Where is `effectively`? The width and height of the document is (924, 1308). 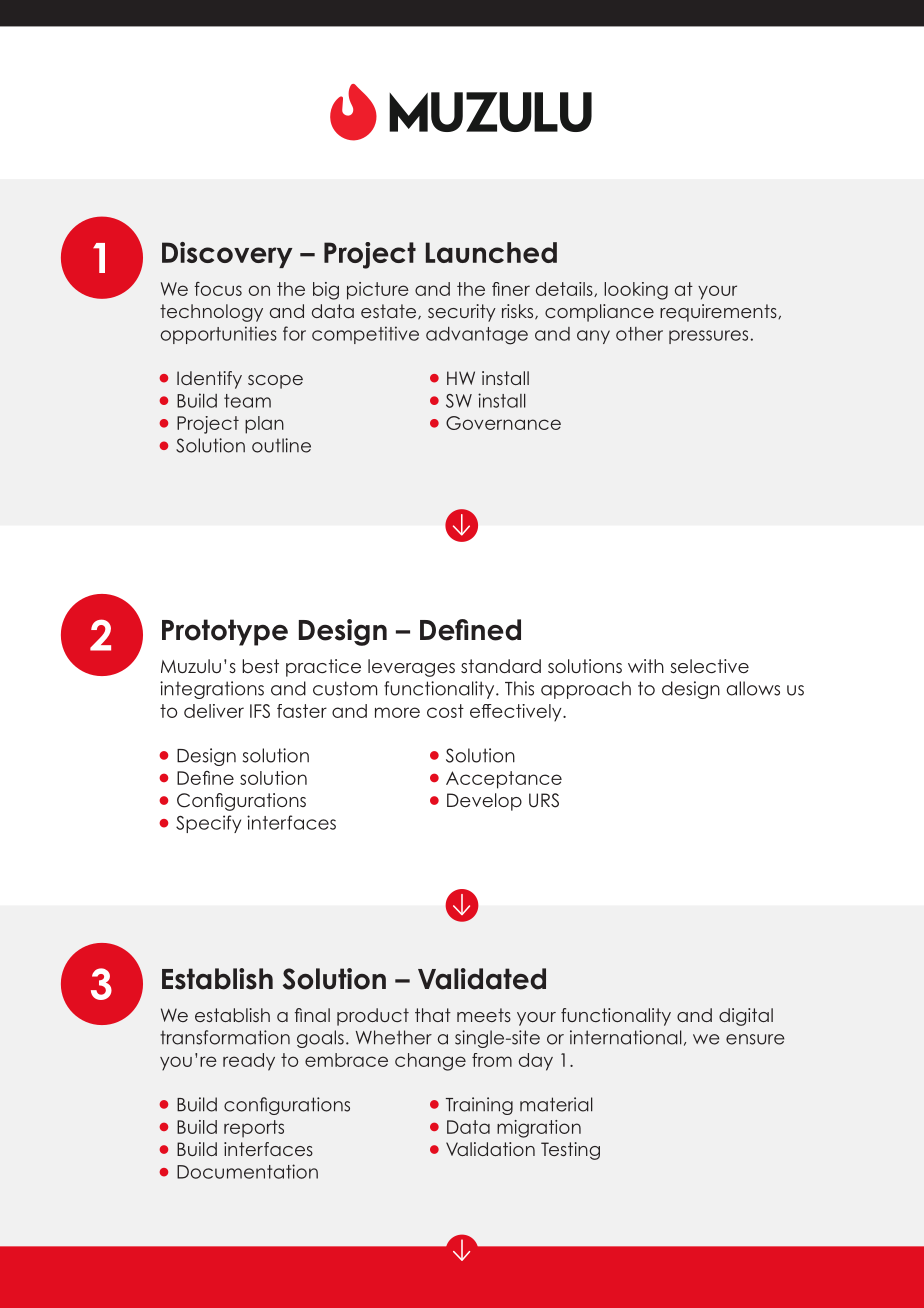
effectively is located at coordinates (517, 713).
